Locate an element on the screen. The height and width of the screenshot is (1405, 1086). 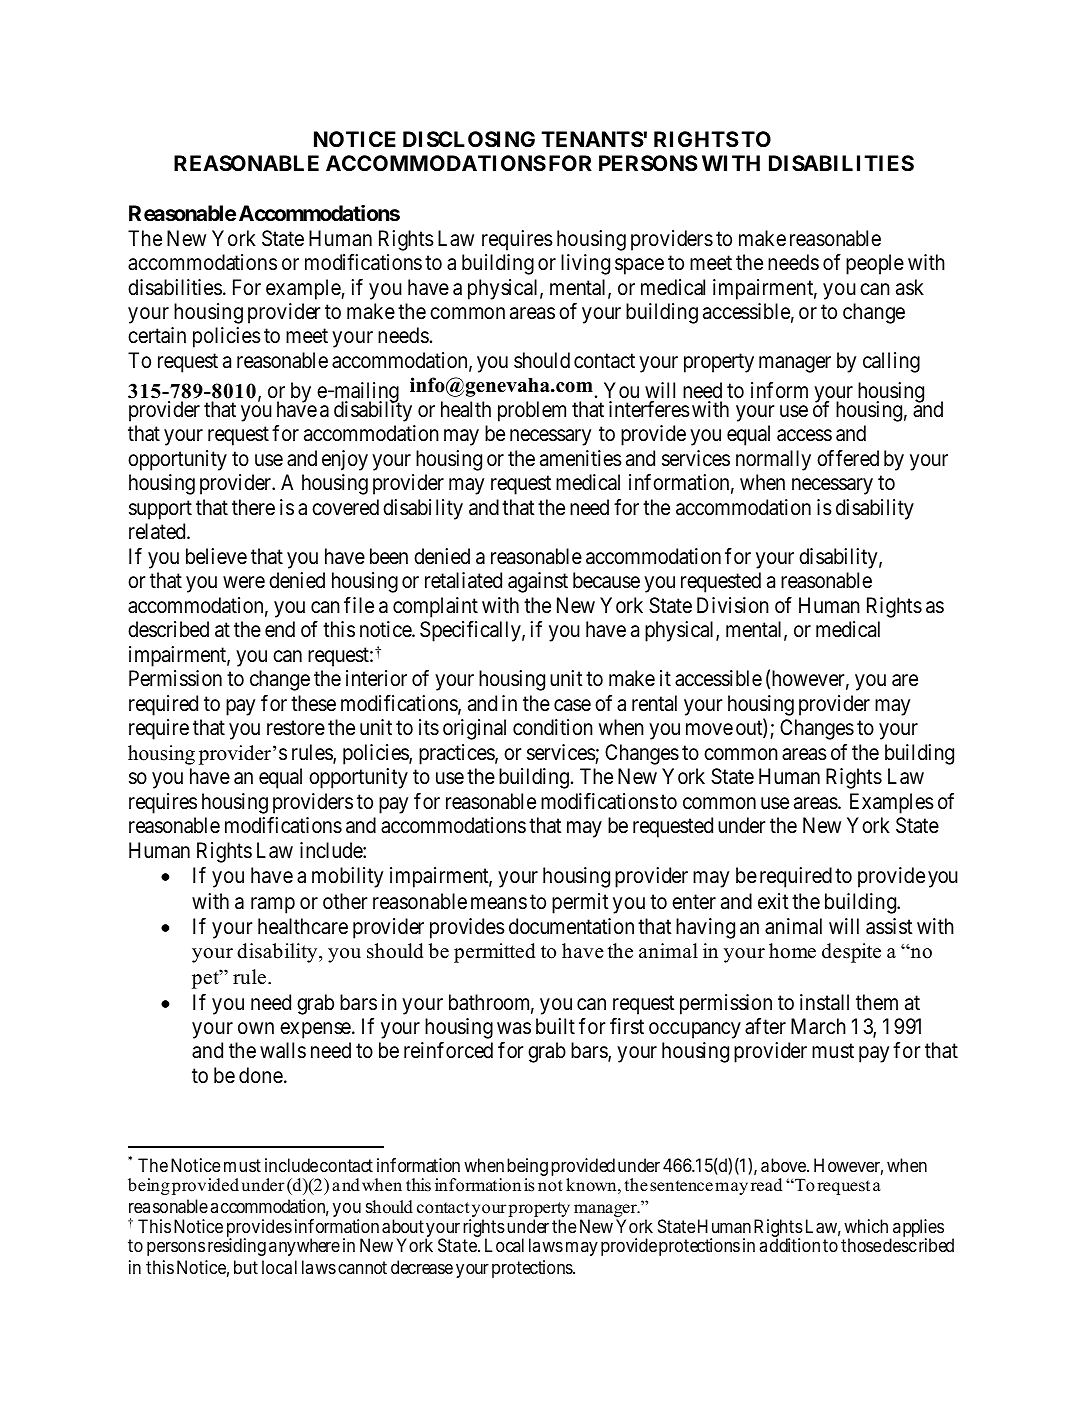
move is located at coordinates (709, 729).
